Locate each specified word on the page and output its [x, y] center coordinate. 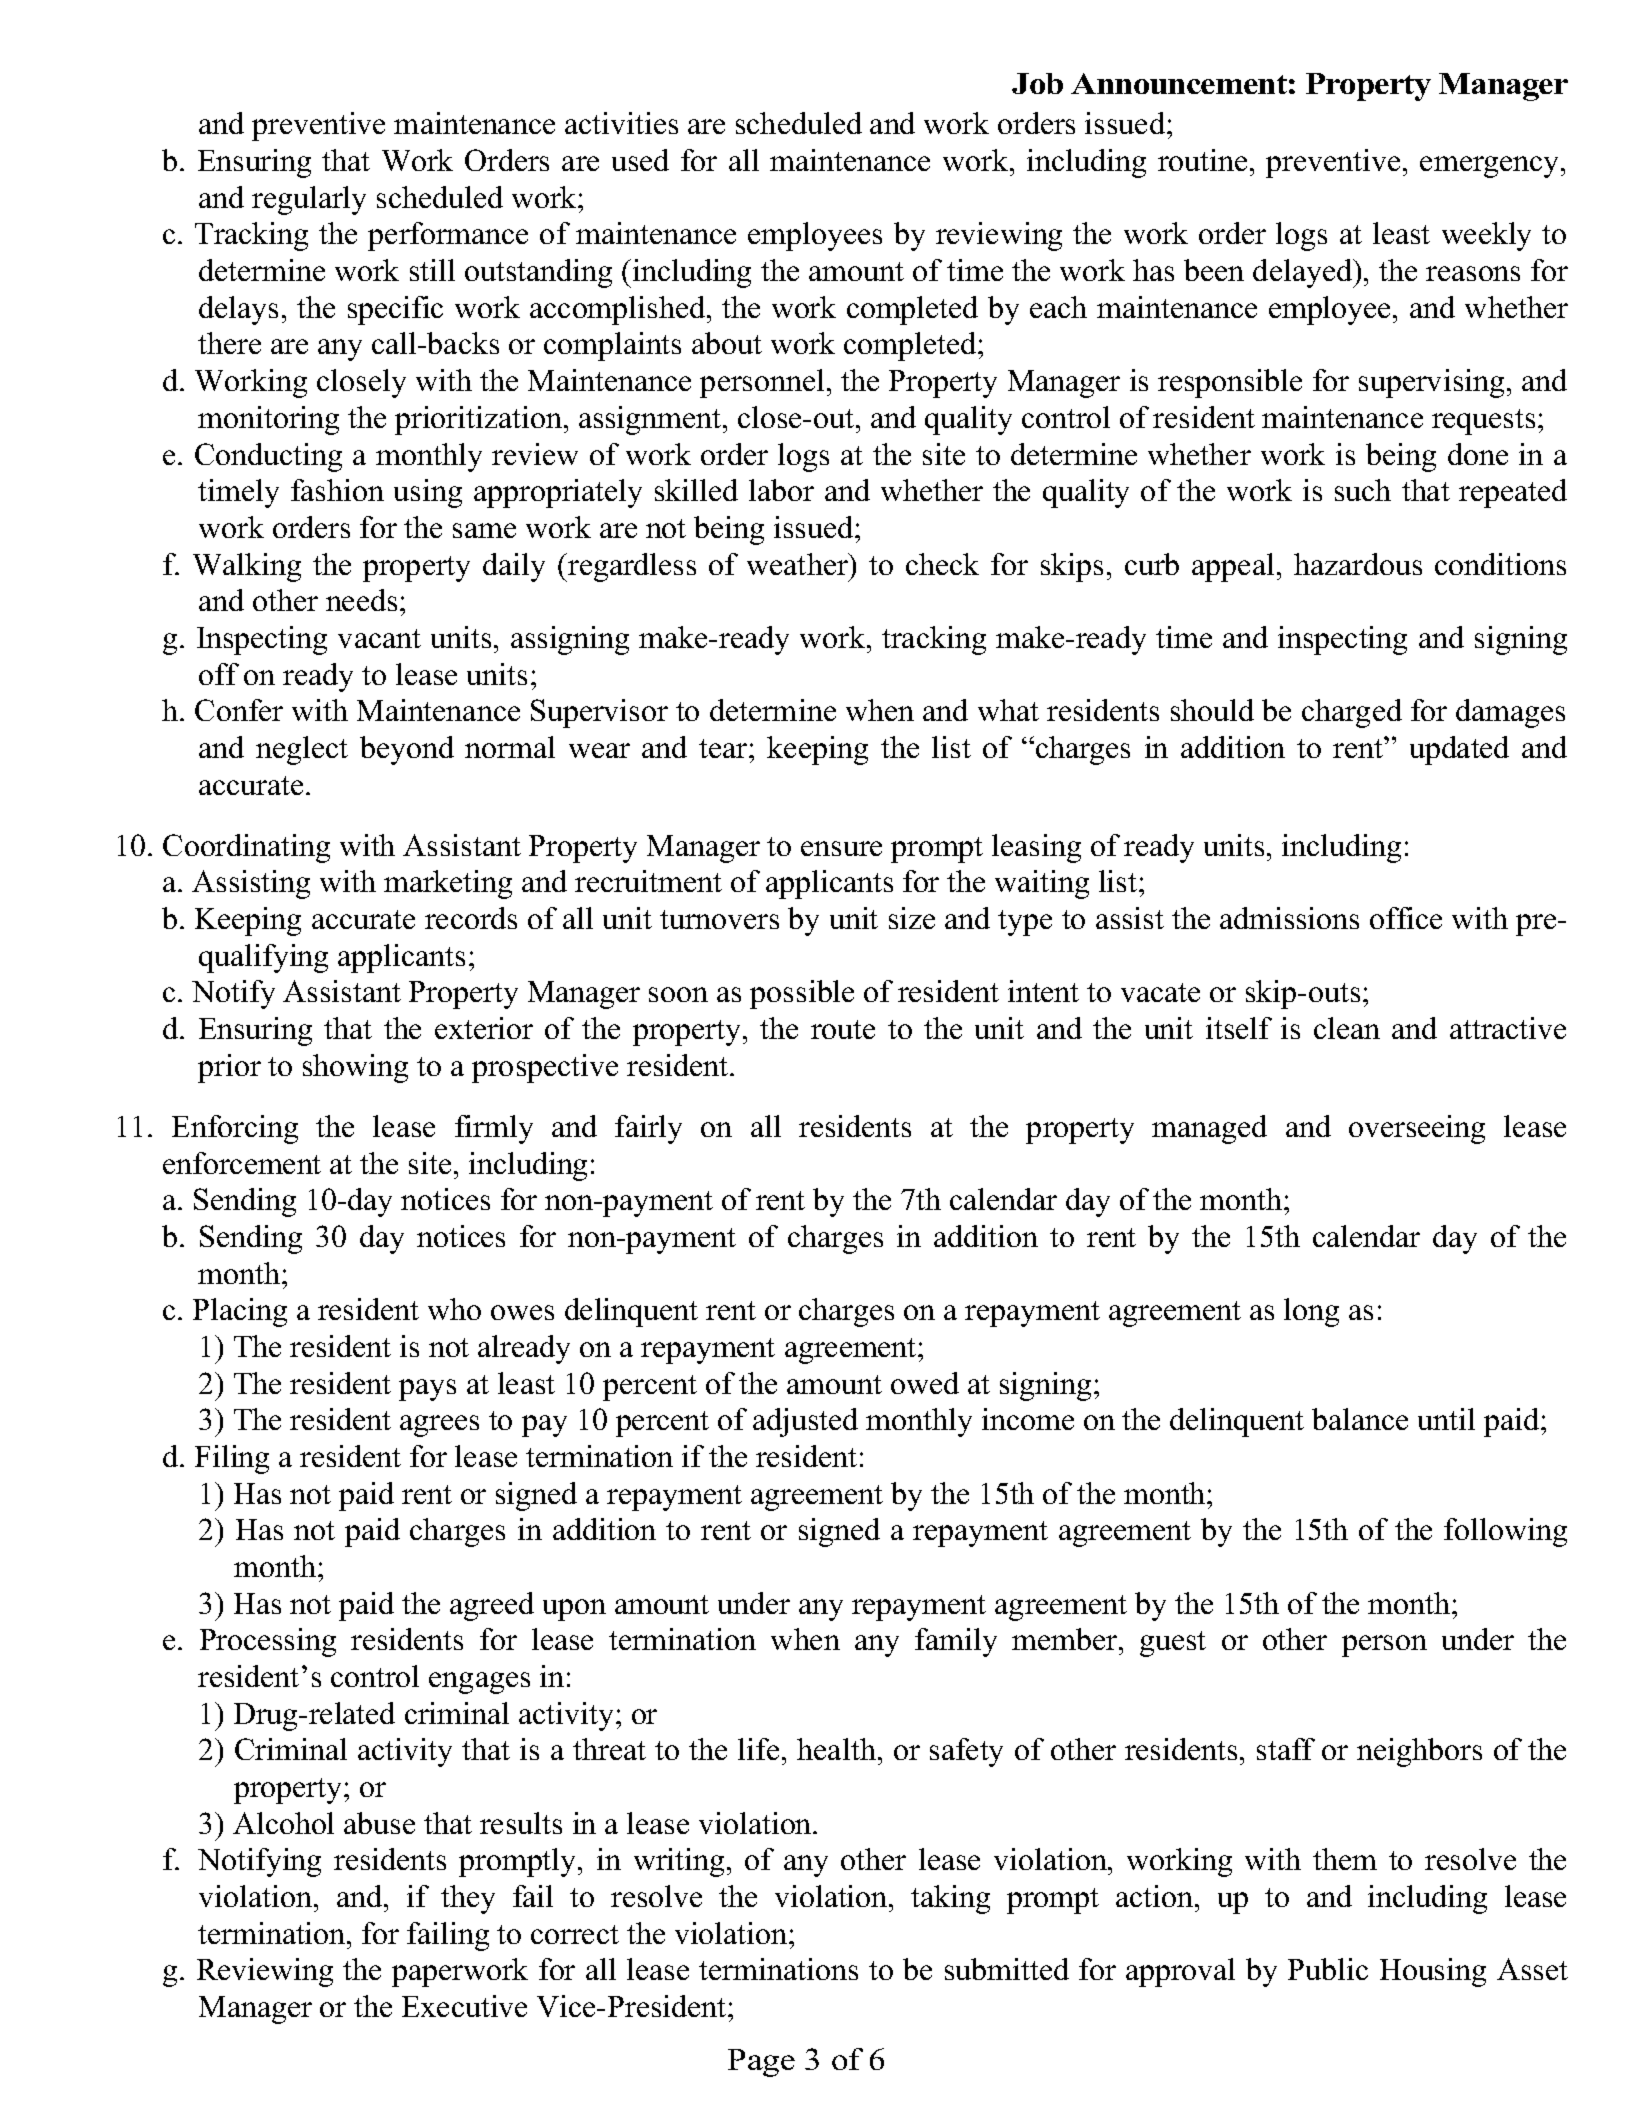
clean [1347, 1028]
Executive [464, 2006]
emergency [1491, 167]
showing [355, 1068]
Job [1037, 83]
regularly [309, 200]
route [843, 1029]
